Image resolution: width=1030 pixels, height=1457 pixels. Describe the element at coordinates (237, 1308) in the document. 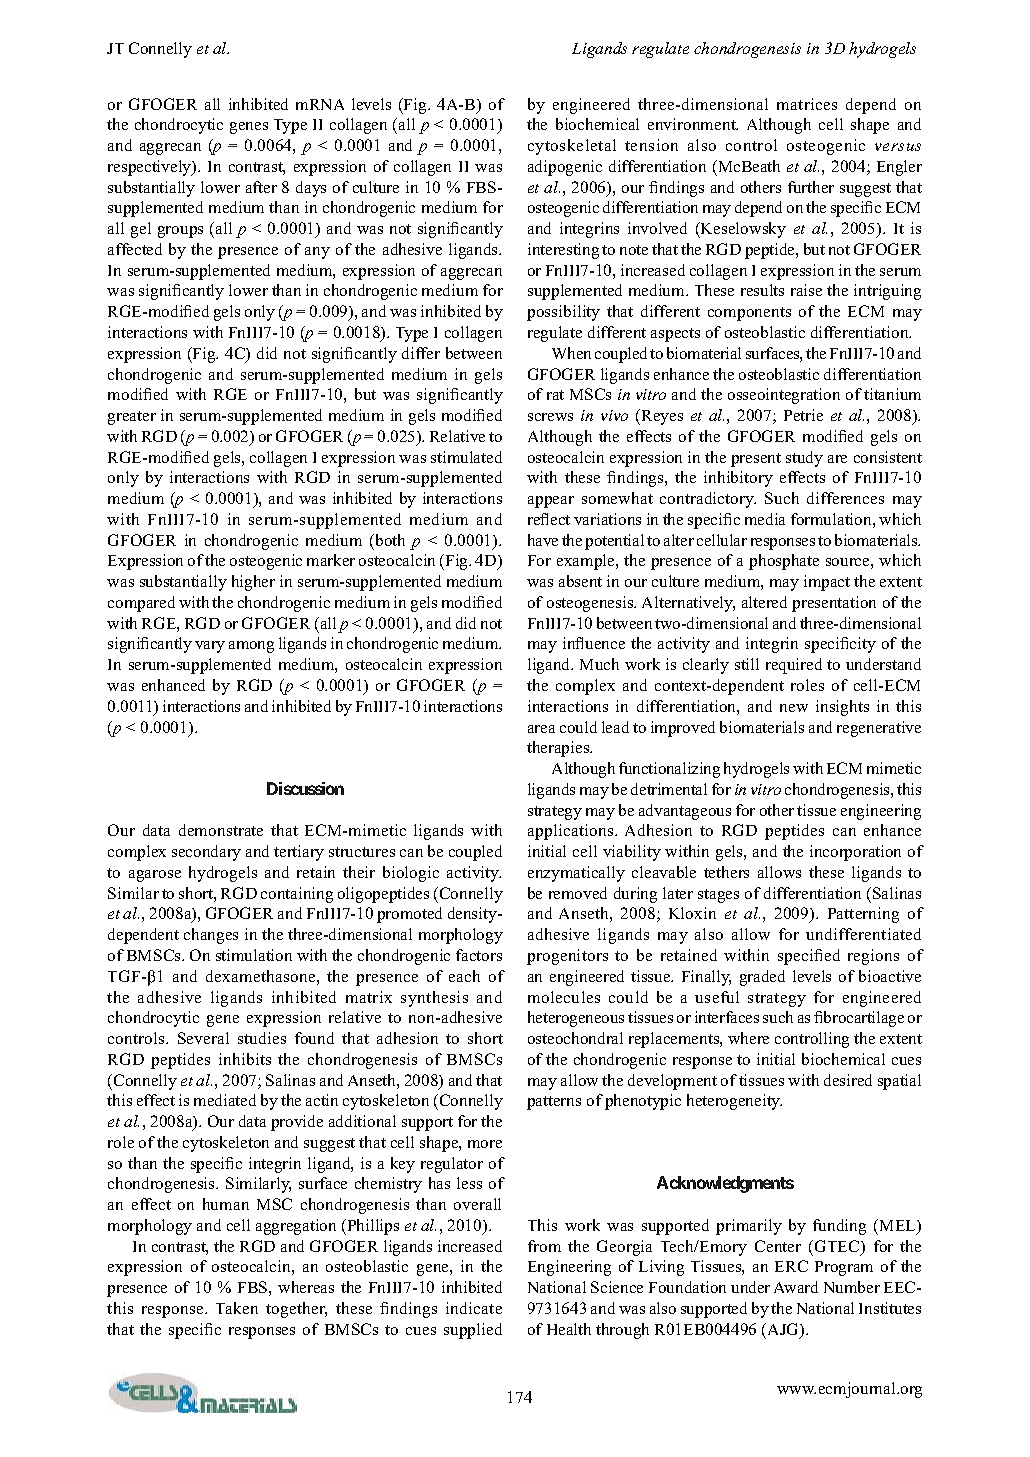

I see `Taken` at that location.
